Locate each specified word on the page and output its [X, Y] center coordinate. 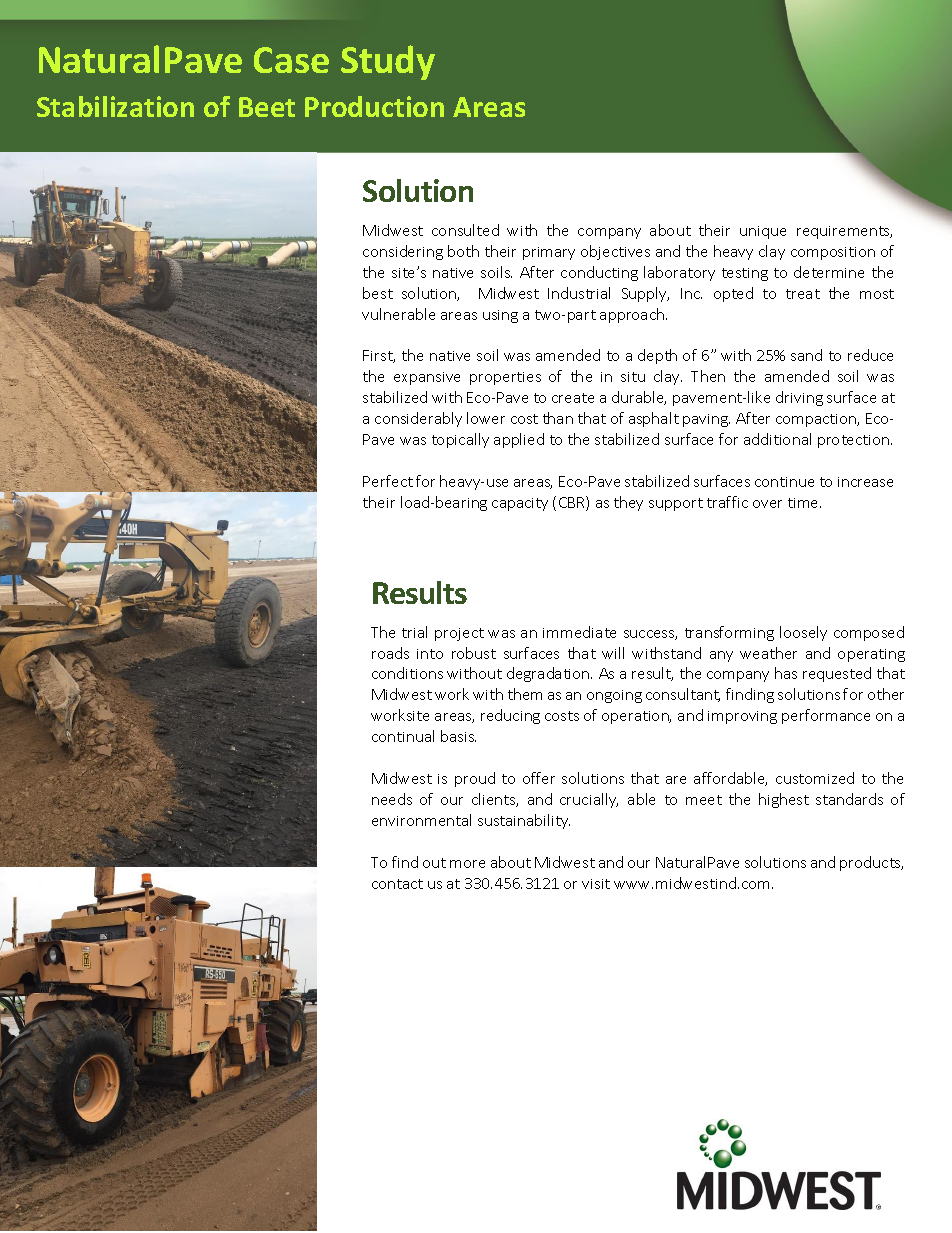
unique [763, 232]
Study [388, 62]
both [463, 251]
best [378, 293]
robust [474, 653]
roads [390, 653]
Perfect [388, 481]
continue [784, 482]
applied [519, 440]
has [786, 673]
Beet [267, 107]
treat [803, 294]
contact [397, 884]
